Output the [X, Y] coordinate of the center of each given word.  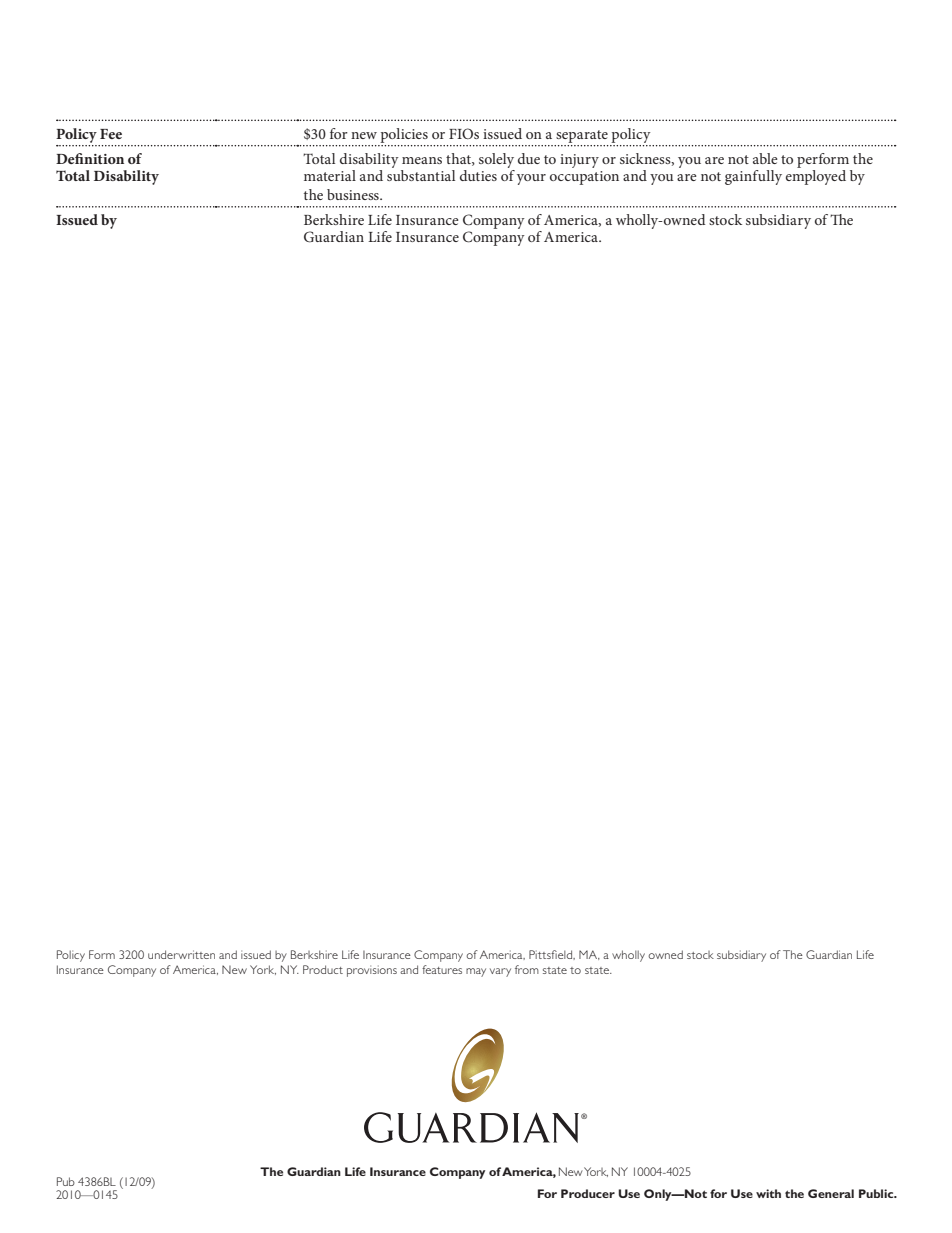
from [527, 969]
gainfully [753, 177]
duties [478, 175]
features [442, 969]
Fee [111, 134]
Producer [588, 1193]
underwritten [181, 954]
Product [323, 969]
